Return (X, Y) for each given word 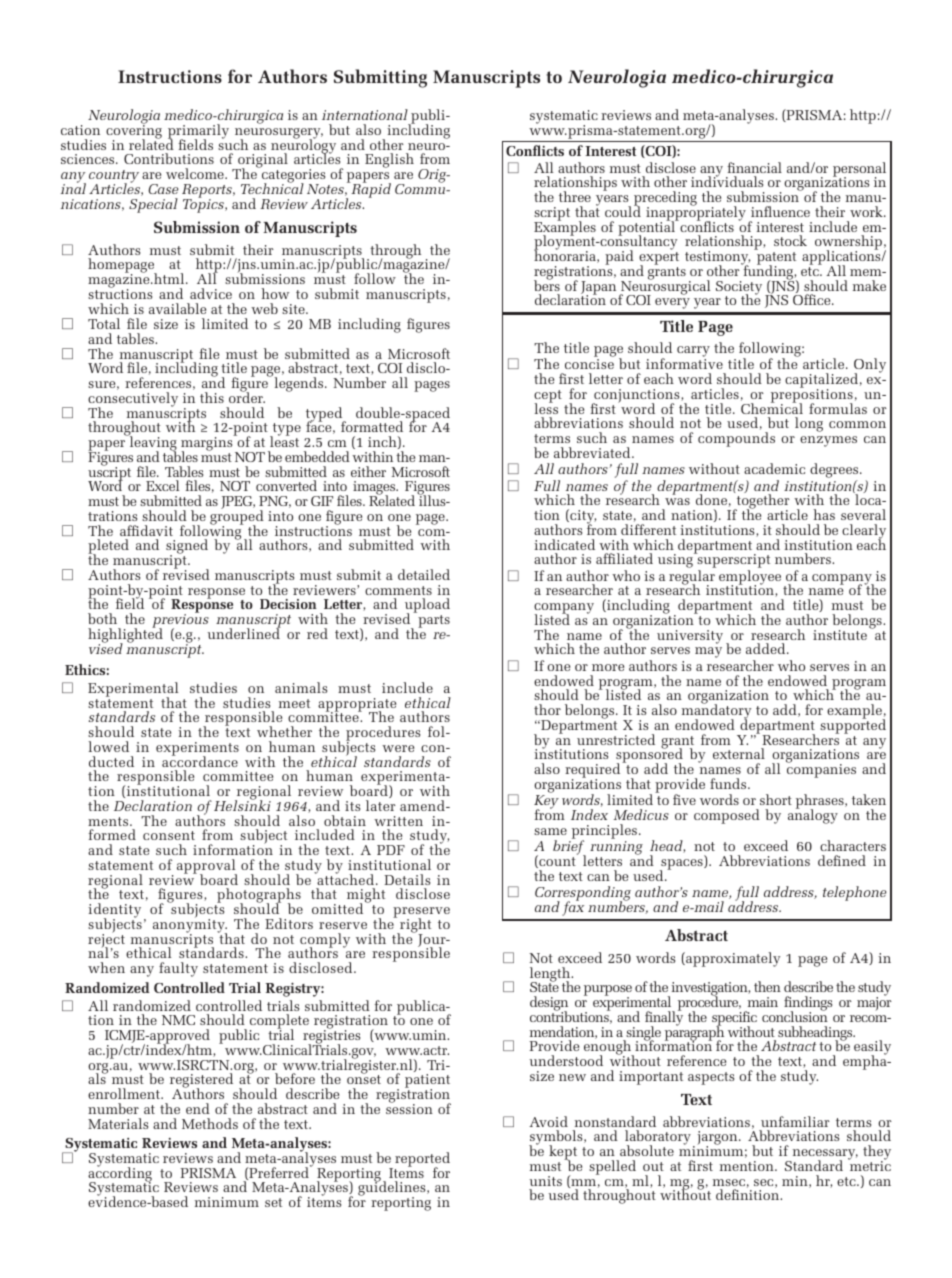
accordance (200, 760)
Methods (210, 1123)
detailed (424, 574)
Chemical (772, 407)
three (575, 196)
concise (589, 364)
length (551, 975)
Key (546, 803)
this (212, 397)
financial (754, 167)
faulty (178, 969)
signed (187, 548)
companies (821, 770)
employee (750, 578)
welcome (196, 173)
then (767, 986)
